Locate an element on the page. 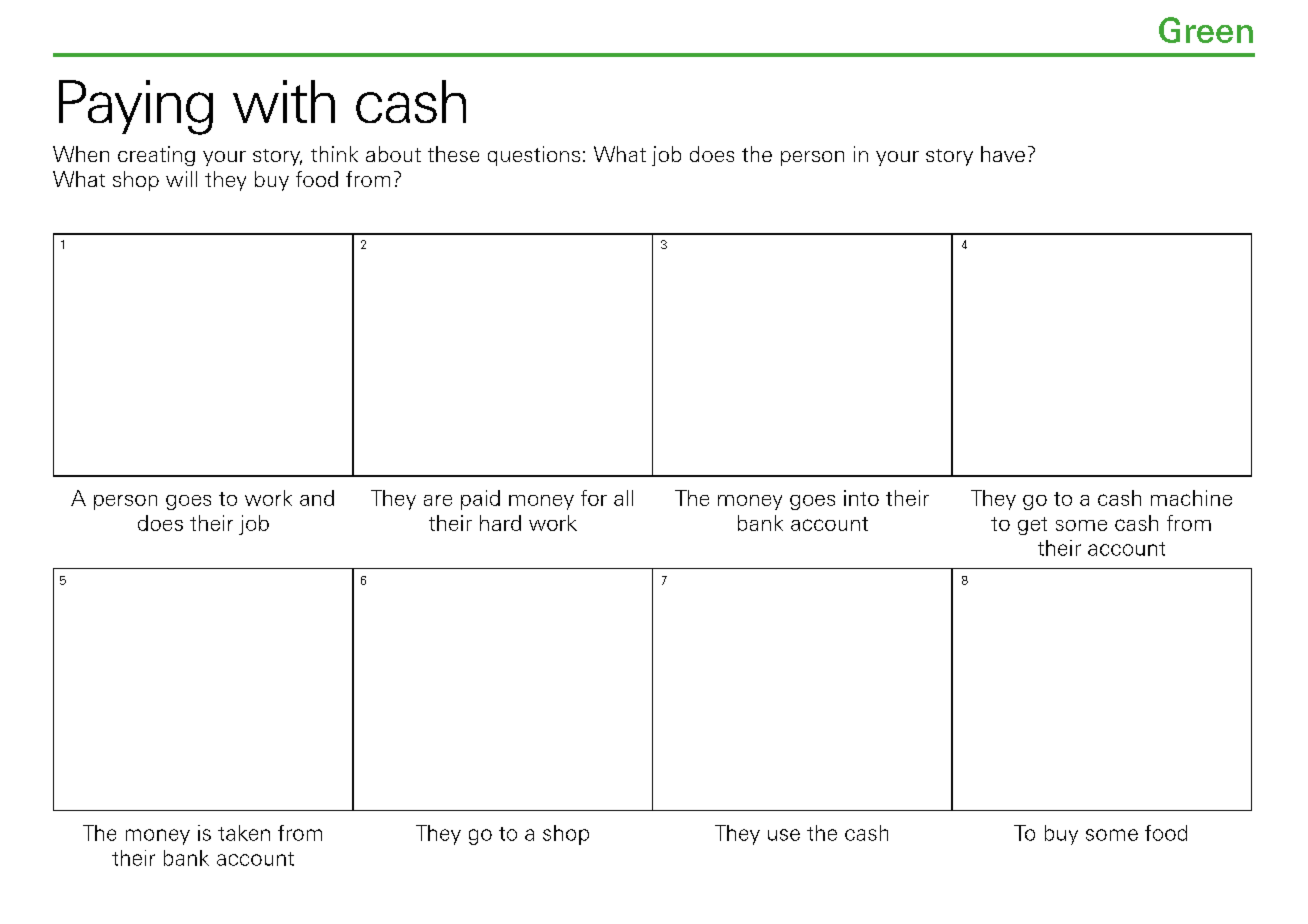 The image size is (1308, 924). these is located at coordinates (453, 154).
